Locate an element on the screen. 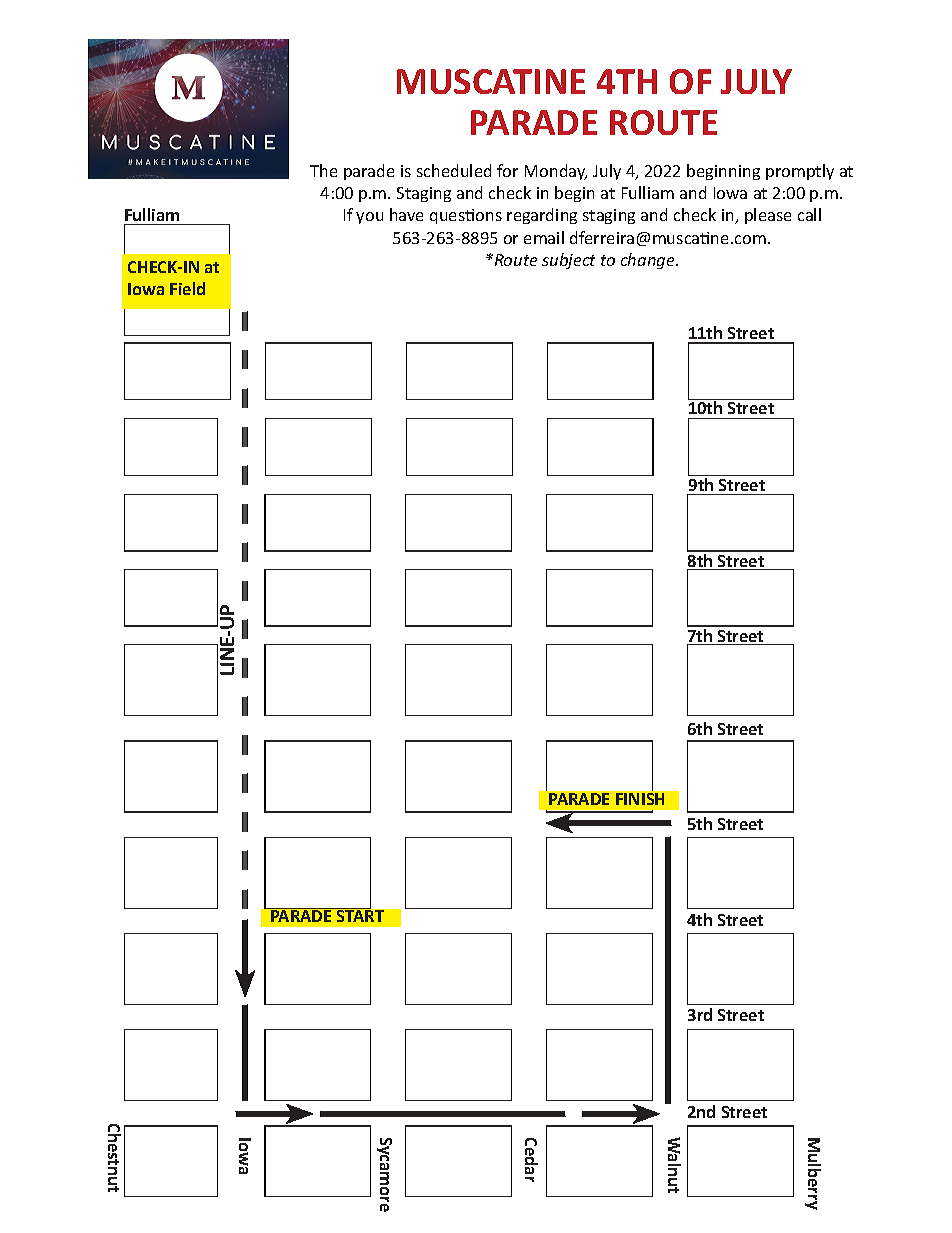 This screenshot has width=952, height=1233. call is located at coordinates (809, 214).
